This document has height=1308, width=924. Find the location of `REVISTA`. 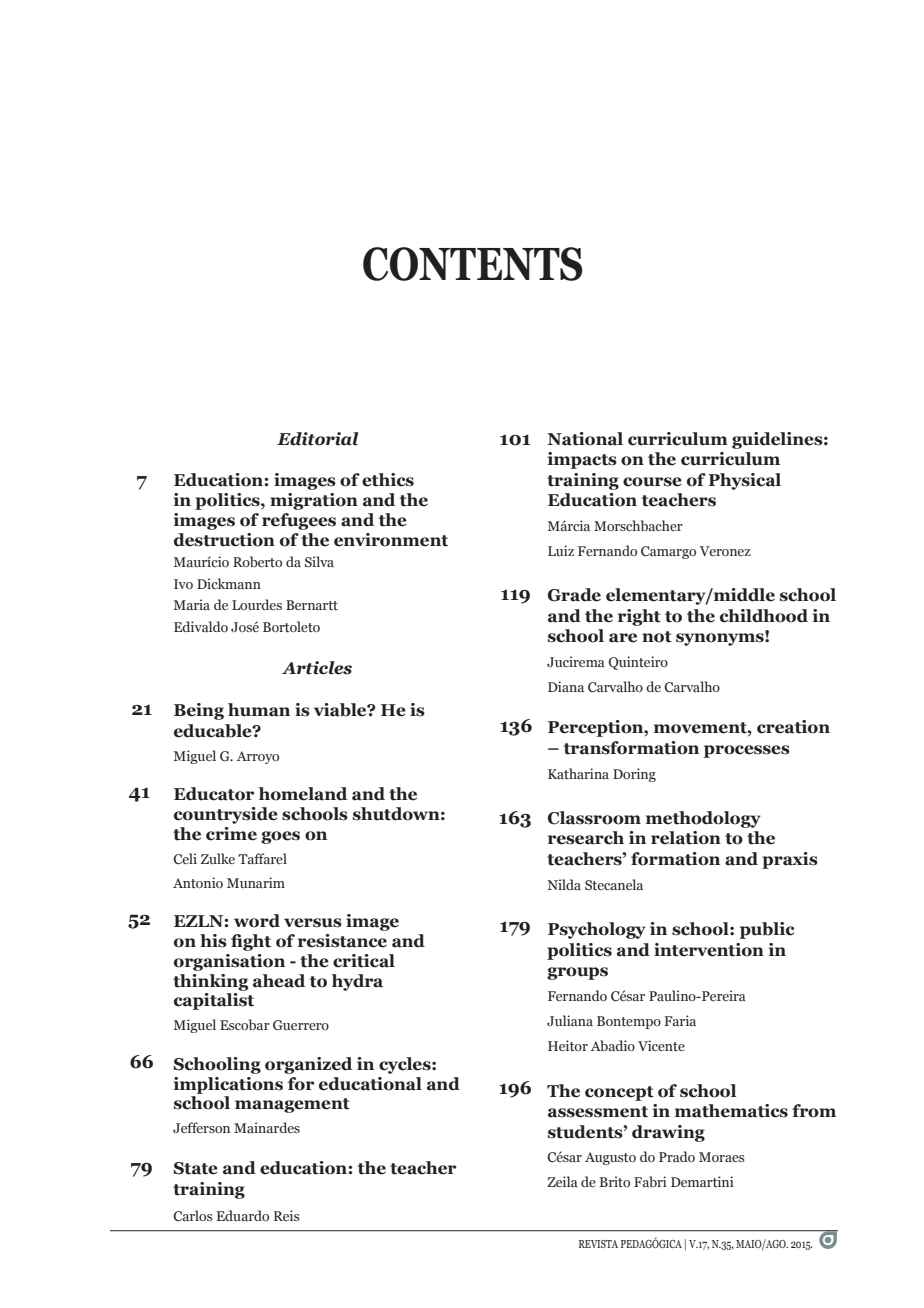

REVISTA is located at coordinates (598, 1244).
